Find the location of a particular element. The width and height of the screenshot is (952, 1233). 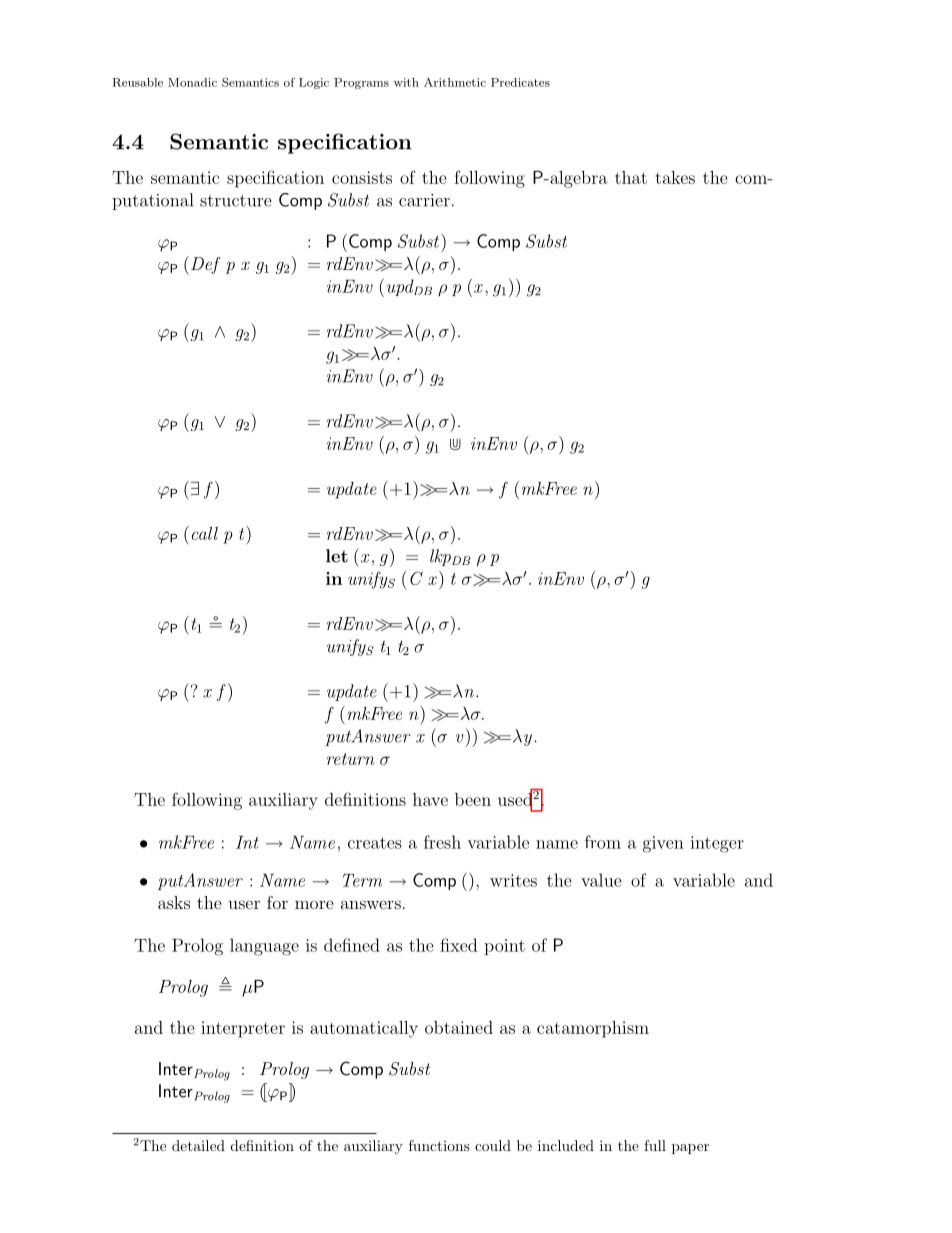

with is located at coordinates (406, 82).
